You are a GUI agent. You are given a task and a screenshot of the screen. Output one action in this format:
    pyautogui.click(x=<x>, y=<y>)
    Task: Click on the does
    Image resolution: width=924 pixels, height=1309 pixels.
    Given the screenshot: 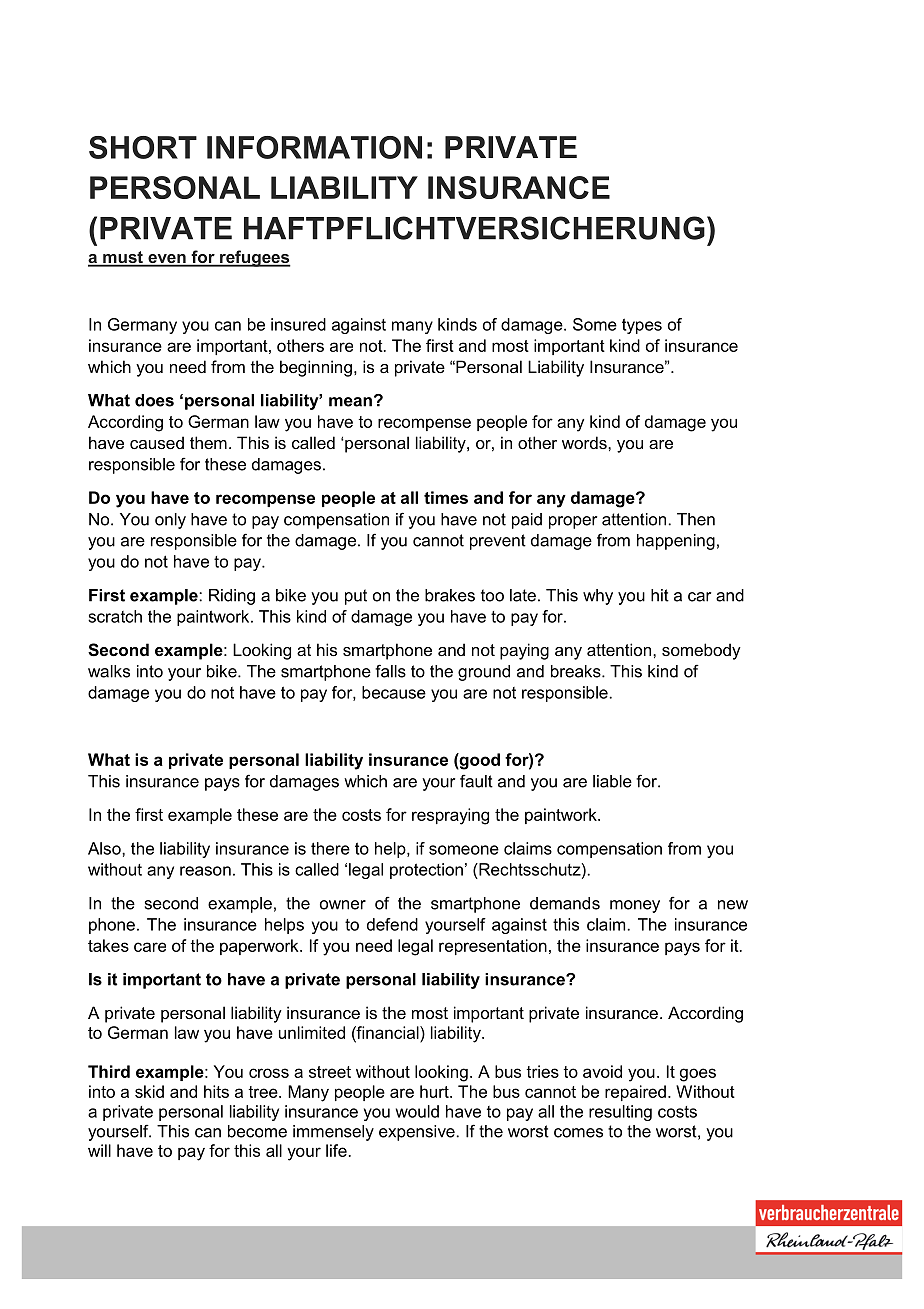 What is the action you would take?
    pyautogui.click(x=154, y=400)
